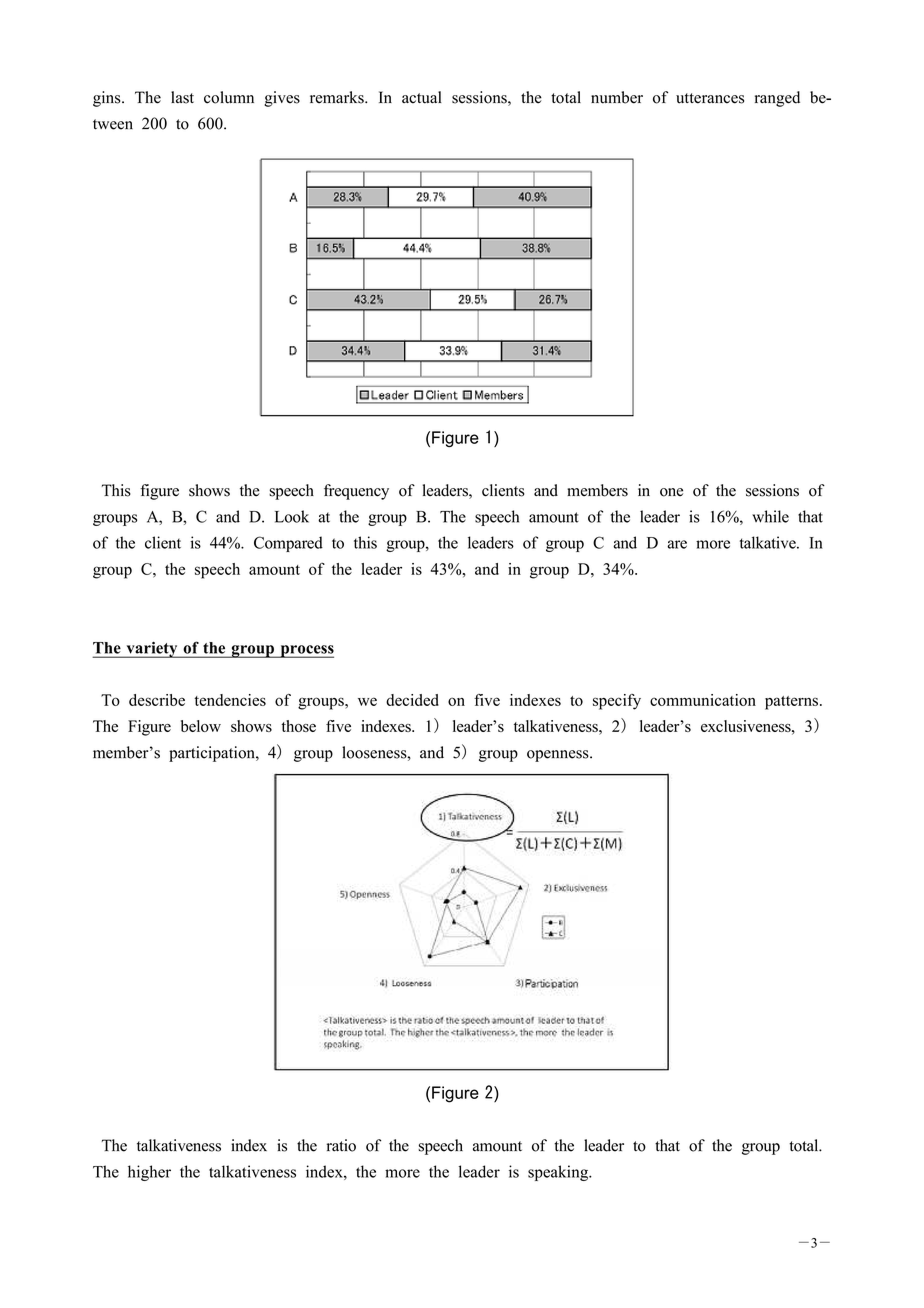  What do you see at coordinates (356, 492) in the screenshot?
I see `frequency` at bounding box center [356, 492].
